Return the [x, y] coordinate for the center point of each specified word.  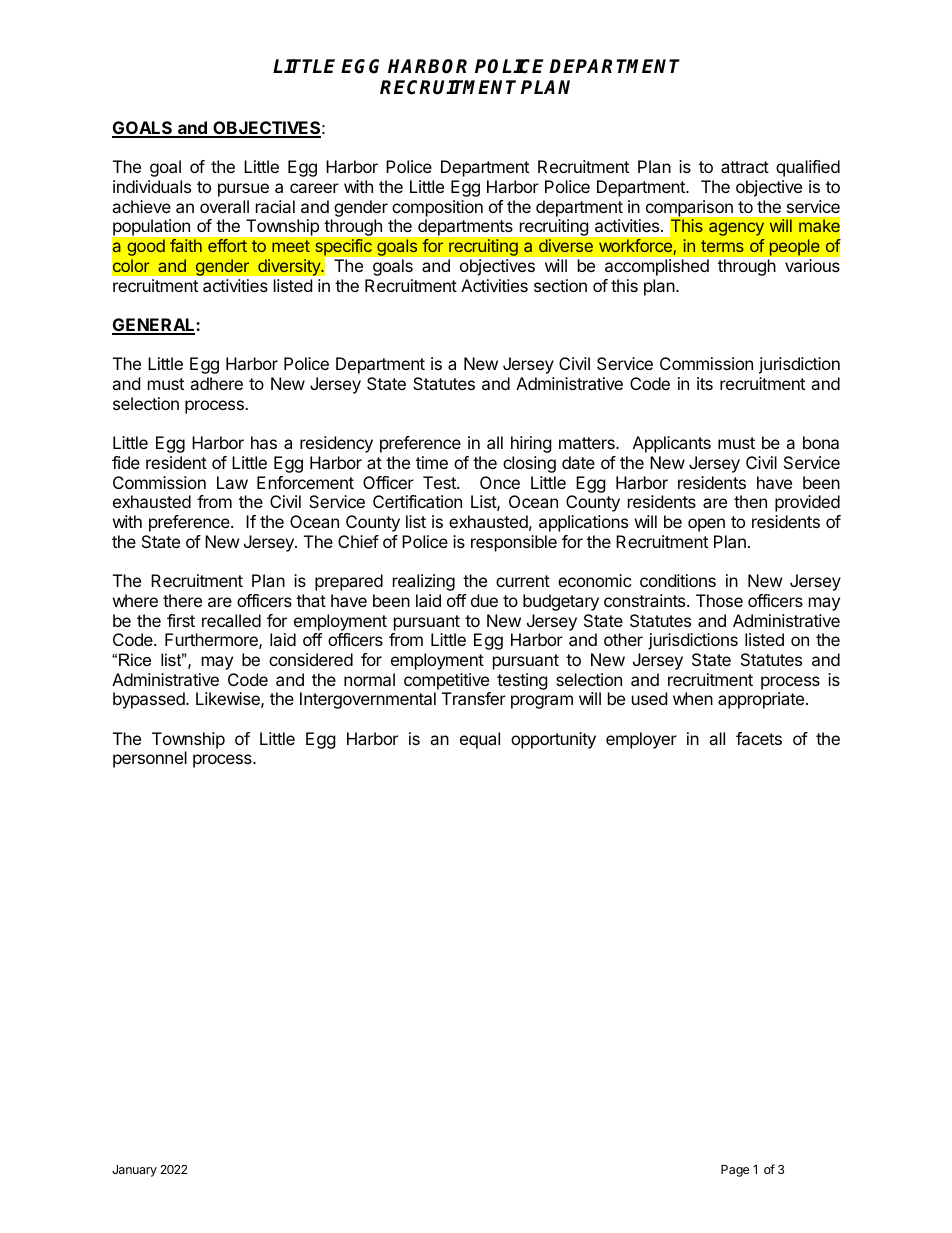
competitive [446, 681]
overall [224, 206]
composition [437, 208]
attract [745, 167]
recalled [231, 620]
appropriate [762, 700]
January [134, 1171]
